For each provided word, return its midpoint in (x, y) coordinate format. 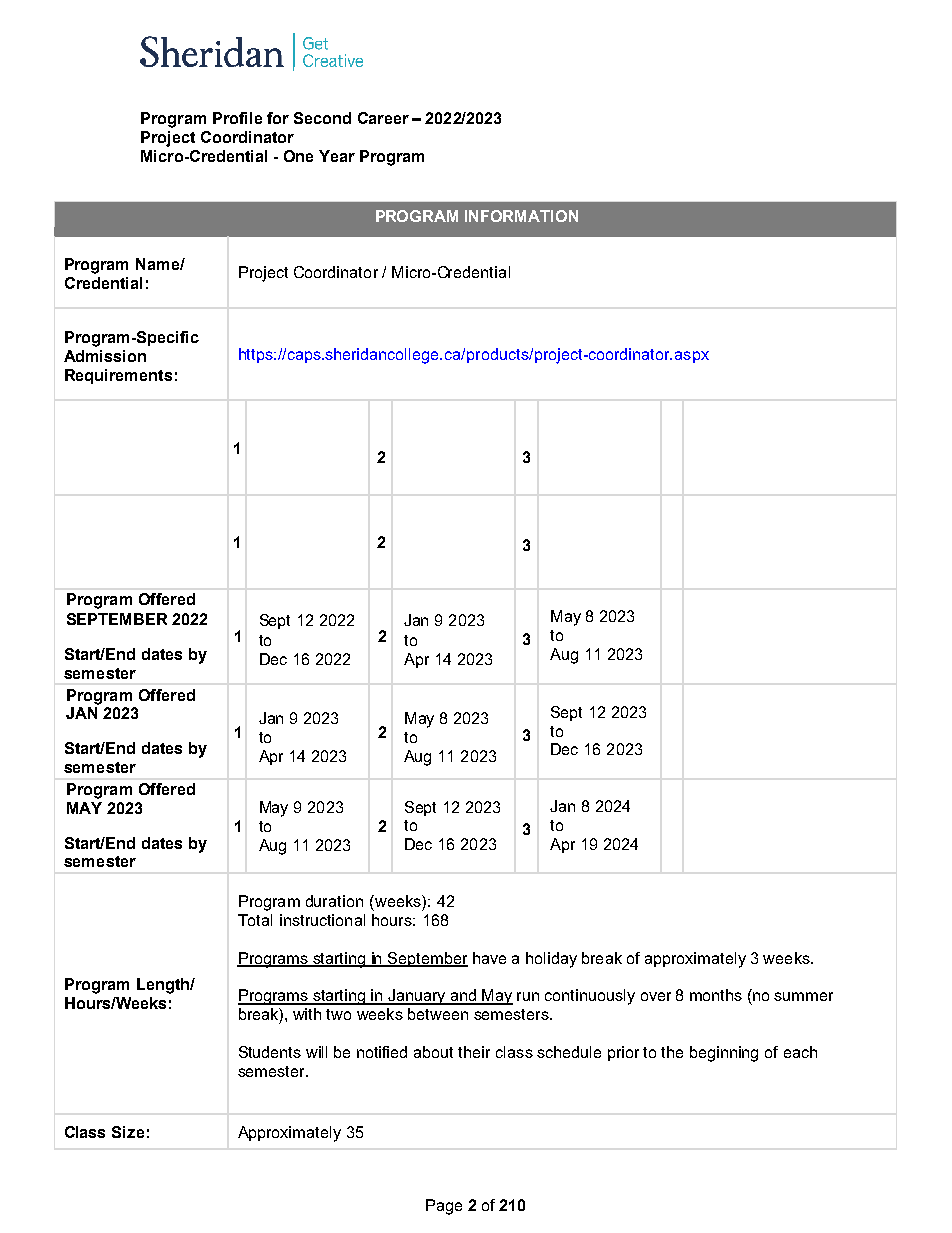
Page (444, 1207)
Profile (237, 118)
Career (383, 118)
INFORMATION (521, 216)
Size (128, 1132)
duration (334, 901)
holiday (551, 960)
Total (255, 920)
